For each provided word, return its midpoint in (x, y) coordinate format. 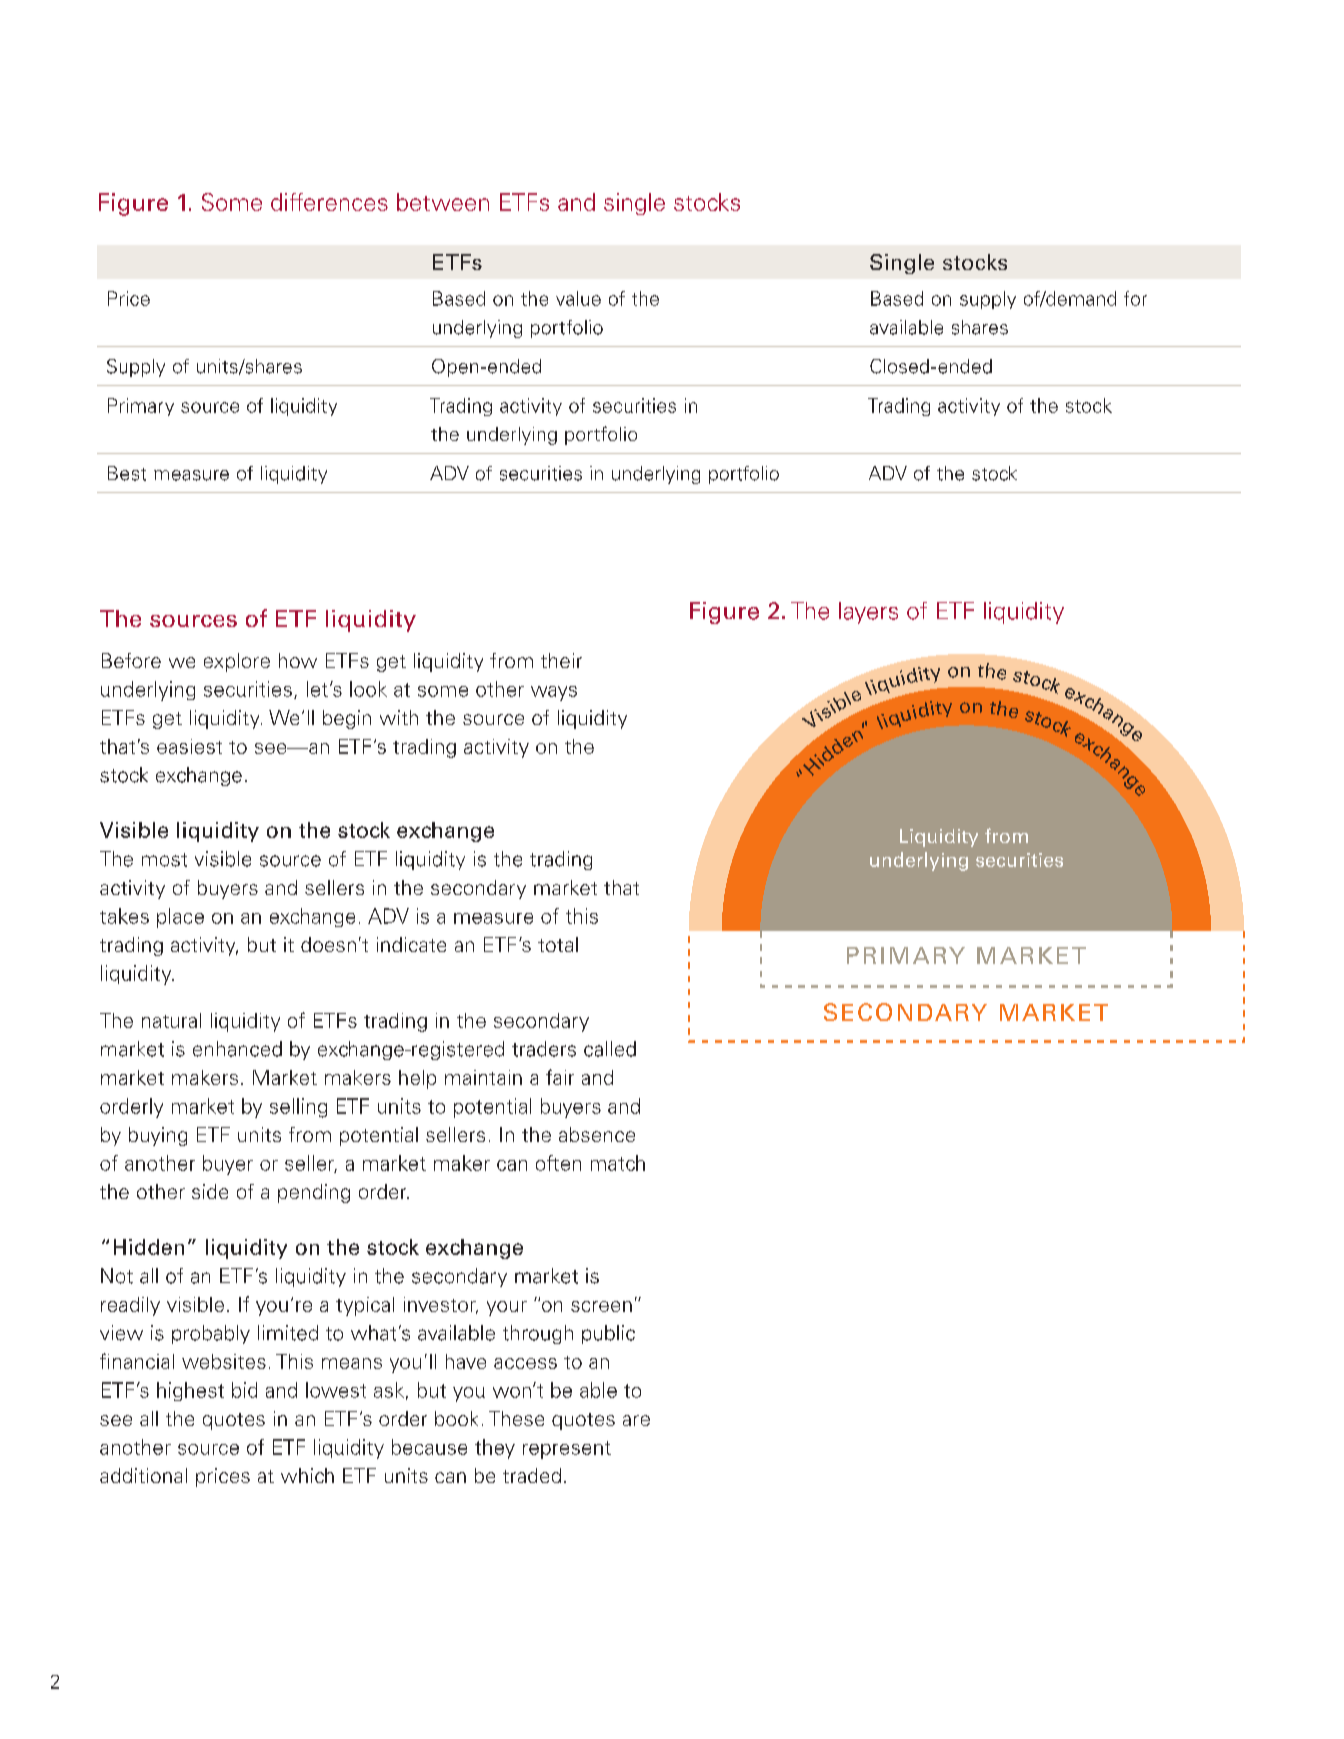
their (561, 660)
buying (158, 1136)
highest (190, 1391)
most (164, 860)
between (443, 202)
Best (127, 473)
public (608, 1334)
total (558, 944)
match (618, 1163)
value (578, 298)
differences (329, 202)
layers (868, 613)
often (558, 1163)
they (495, 1449)
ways (554, 693)
